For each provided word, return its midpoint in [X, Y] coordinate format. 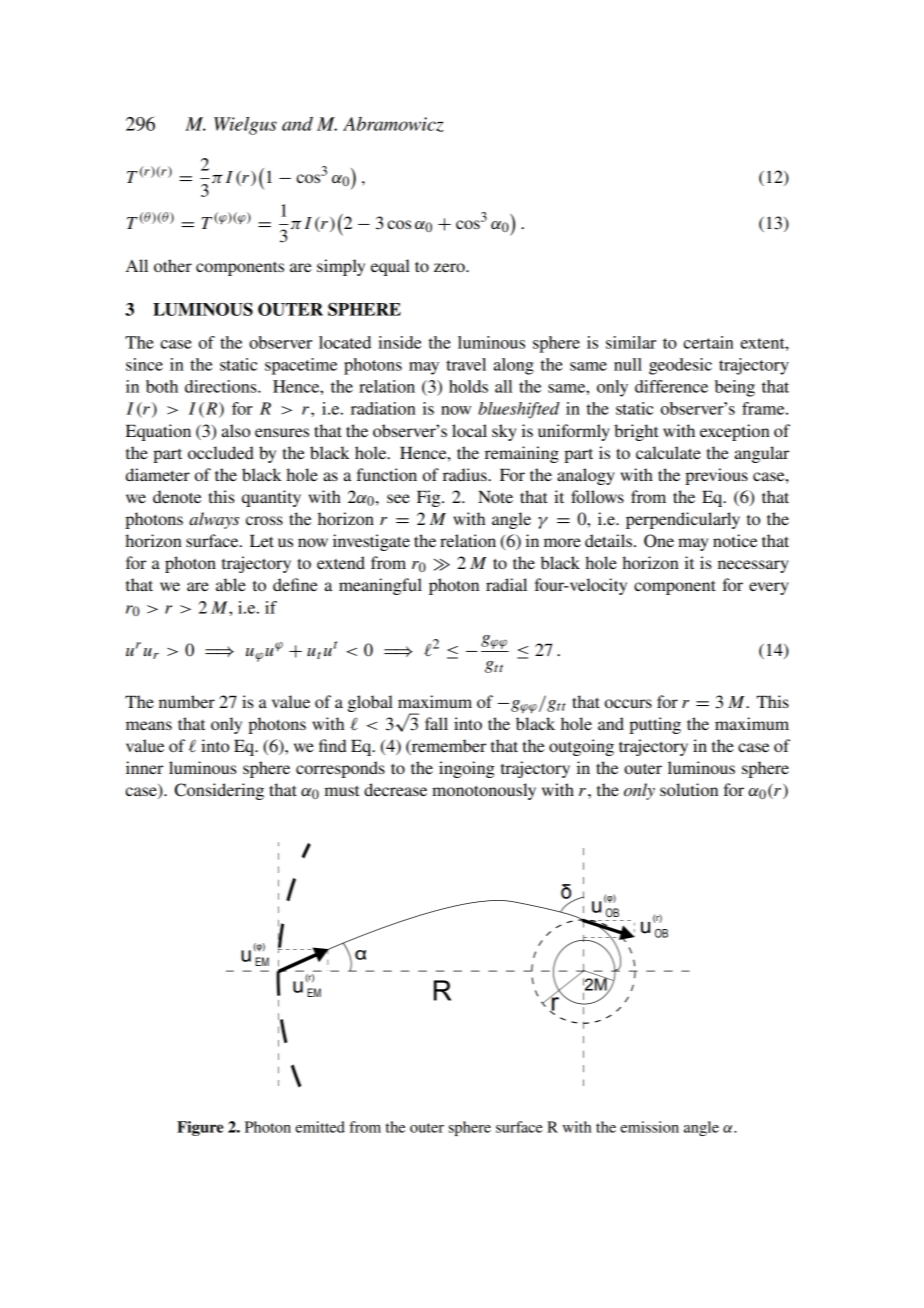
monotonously [484, 791]
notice [735, 540]
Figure [200, 1128]
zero [450, 267]
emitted [320, 1127]
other [173, 265]
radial [506, 584]
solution [689, 789]
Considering [219, 791]
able [231, 584]
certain [708, 342]
